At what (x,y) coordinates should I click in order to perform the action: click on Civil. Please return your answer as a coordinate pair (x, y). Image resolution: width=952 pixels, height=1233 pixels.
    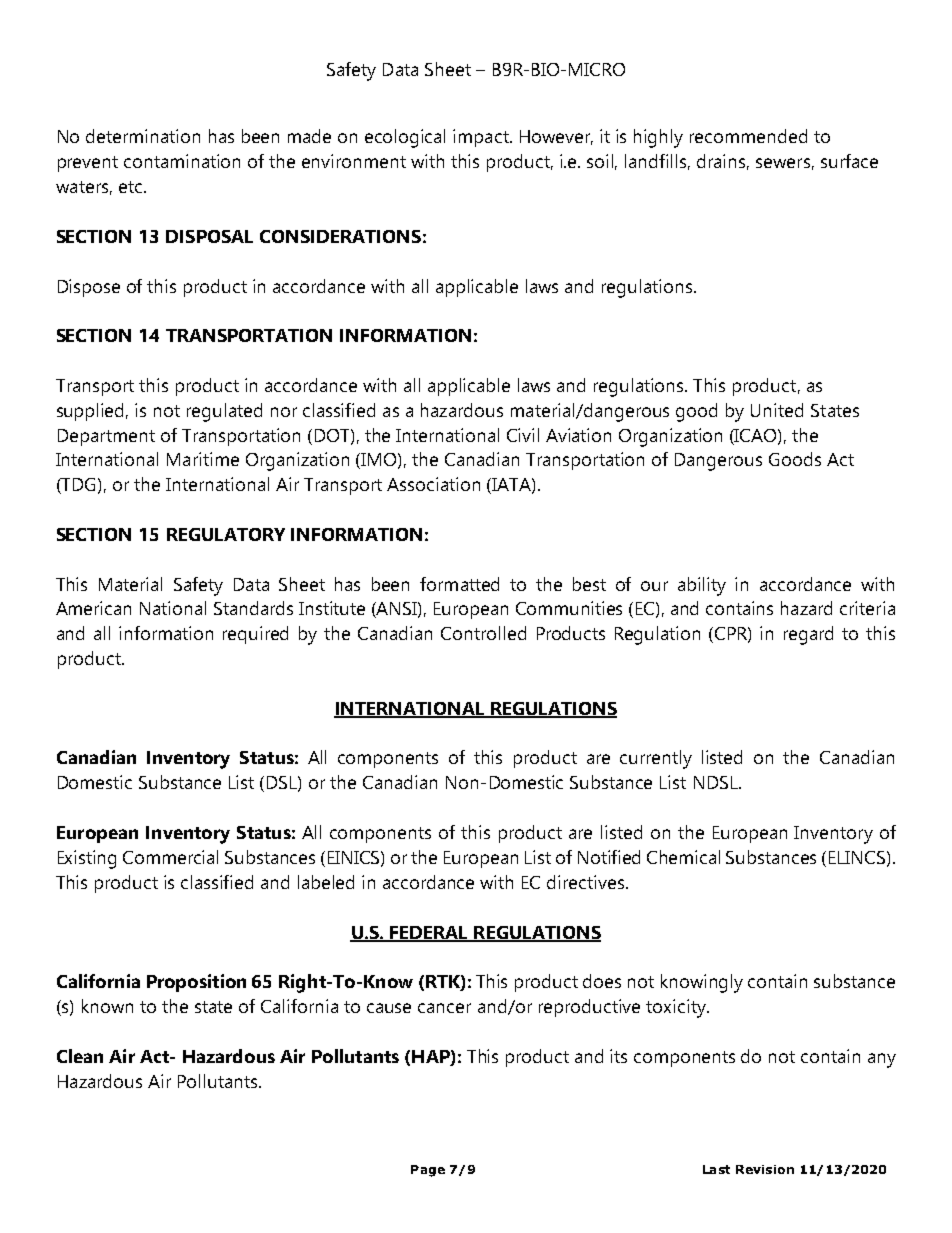
    Looking at the image, I should click on (523, 435).
